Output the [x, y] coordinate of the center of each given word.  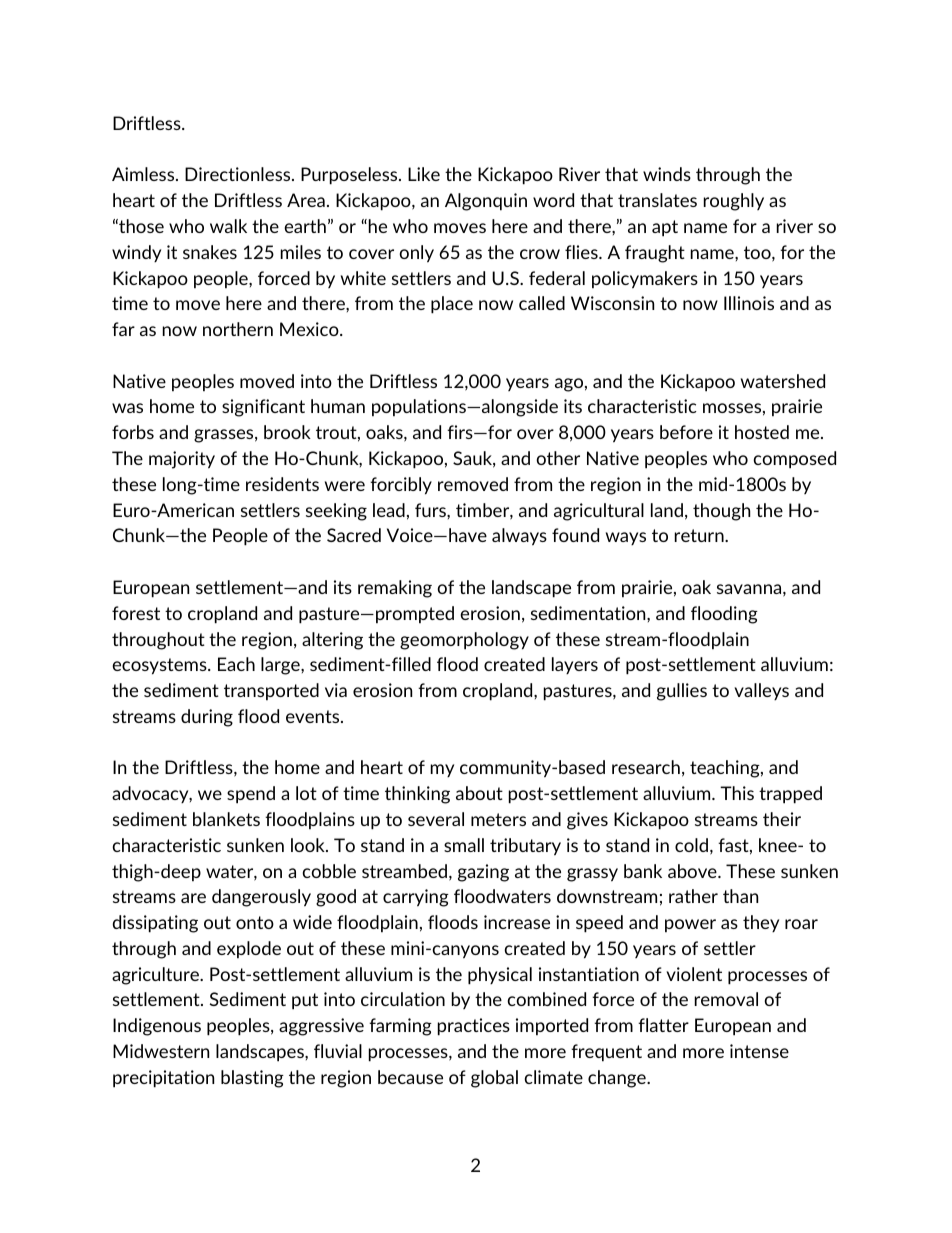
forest [136, 613]
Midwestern [161, 1051]
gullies [682, 692]
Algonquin [486, 202]
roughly [734, 202]
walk [228, 226]
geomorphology [464, 641]
